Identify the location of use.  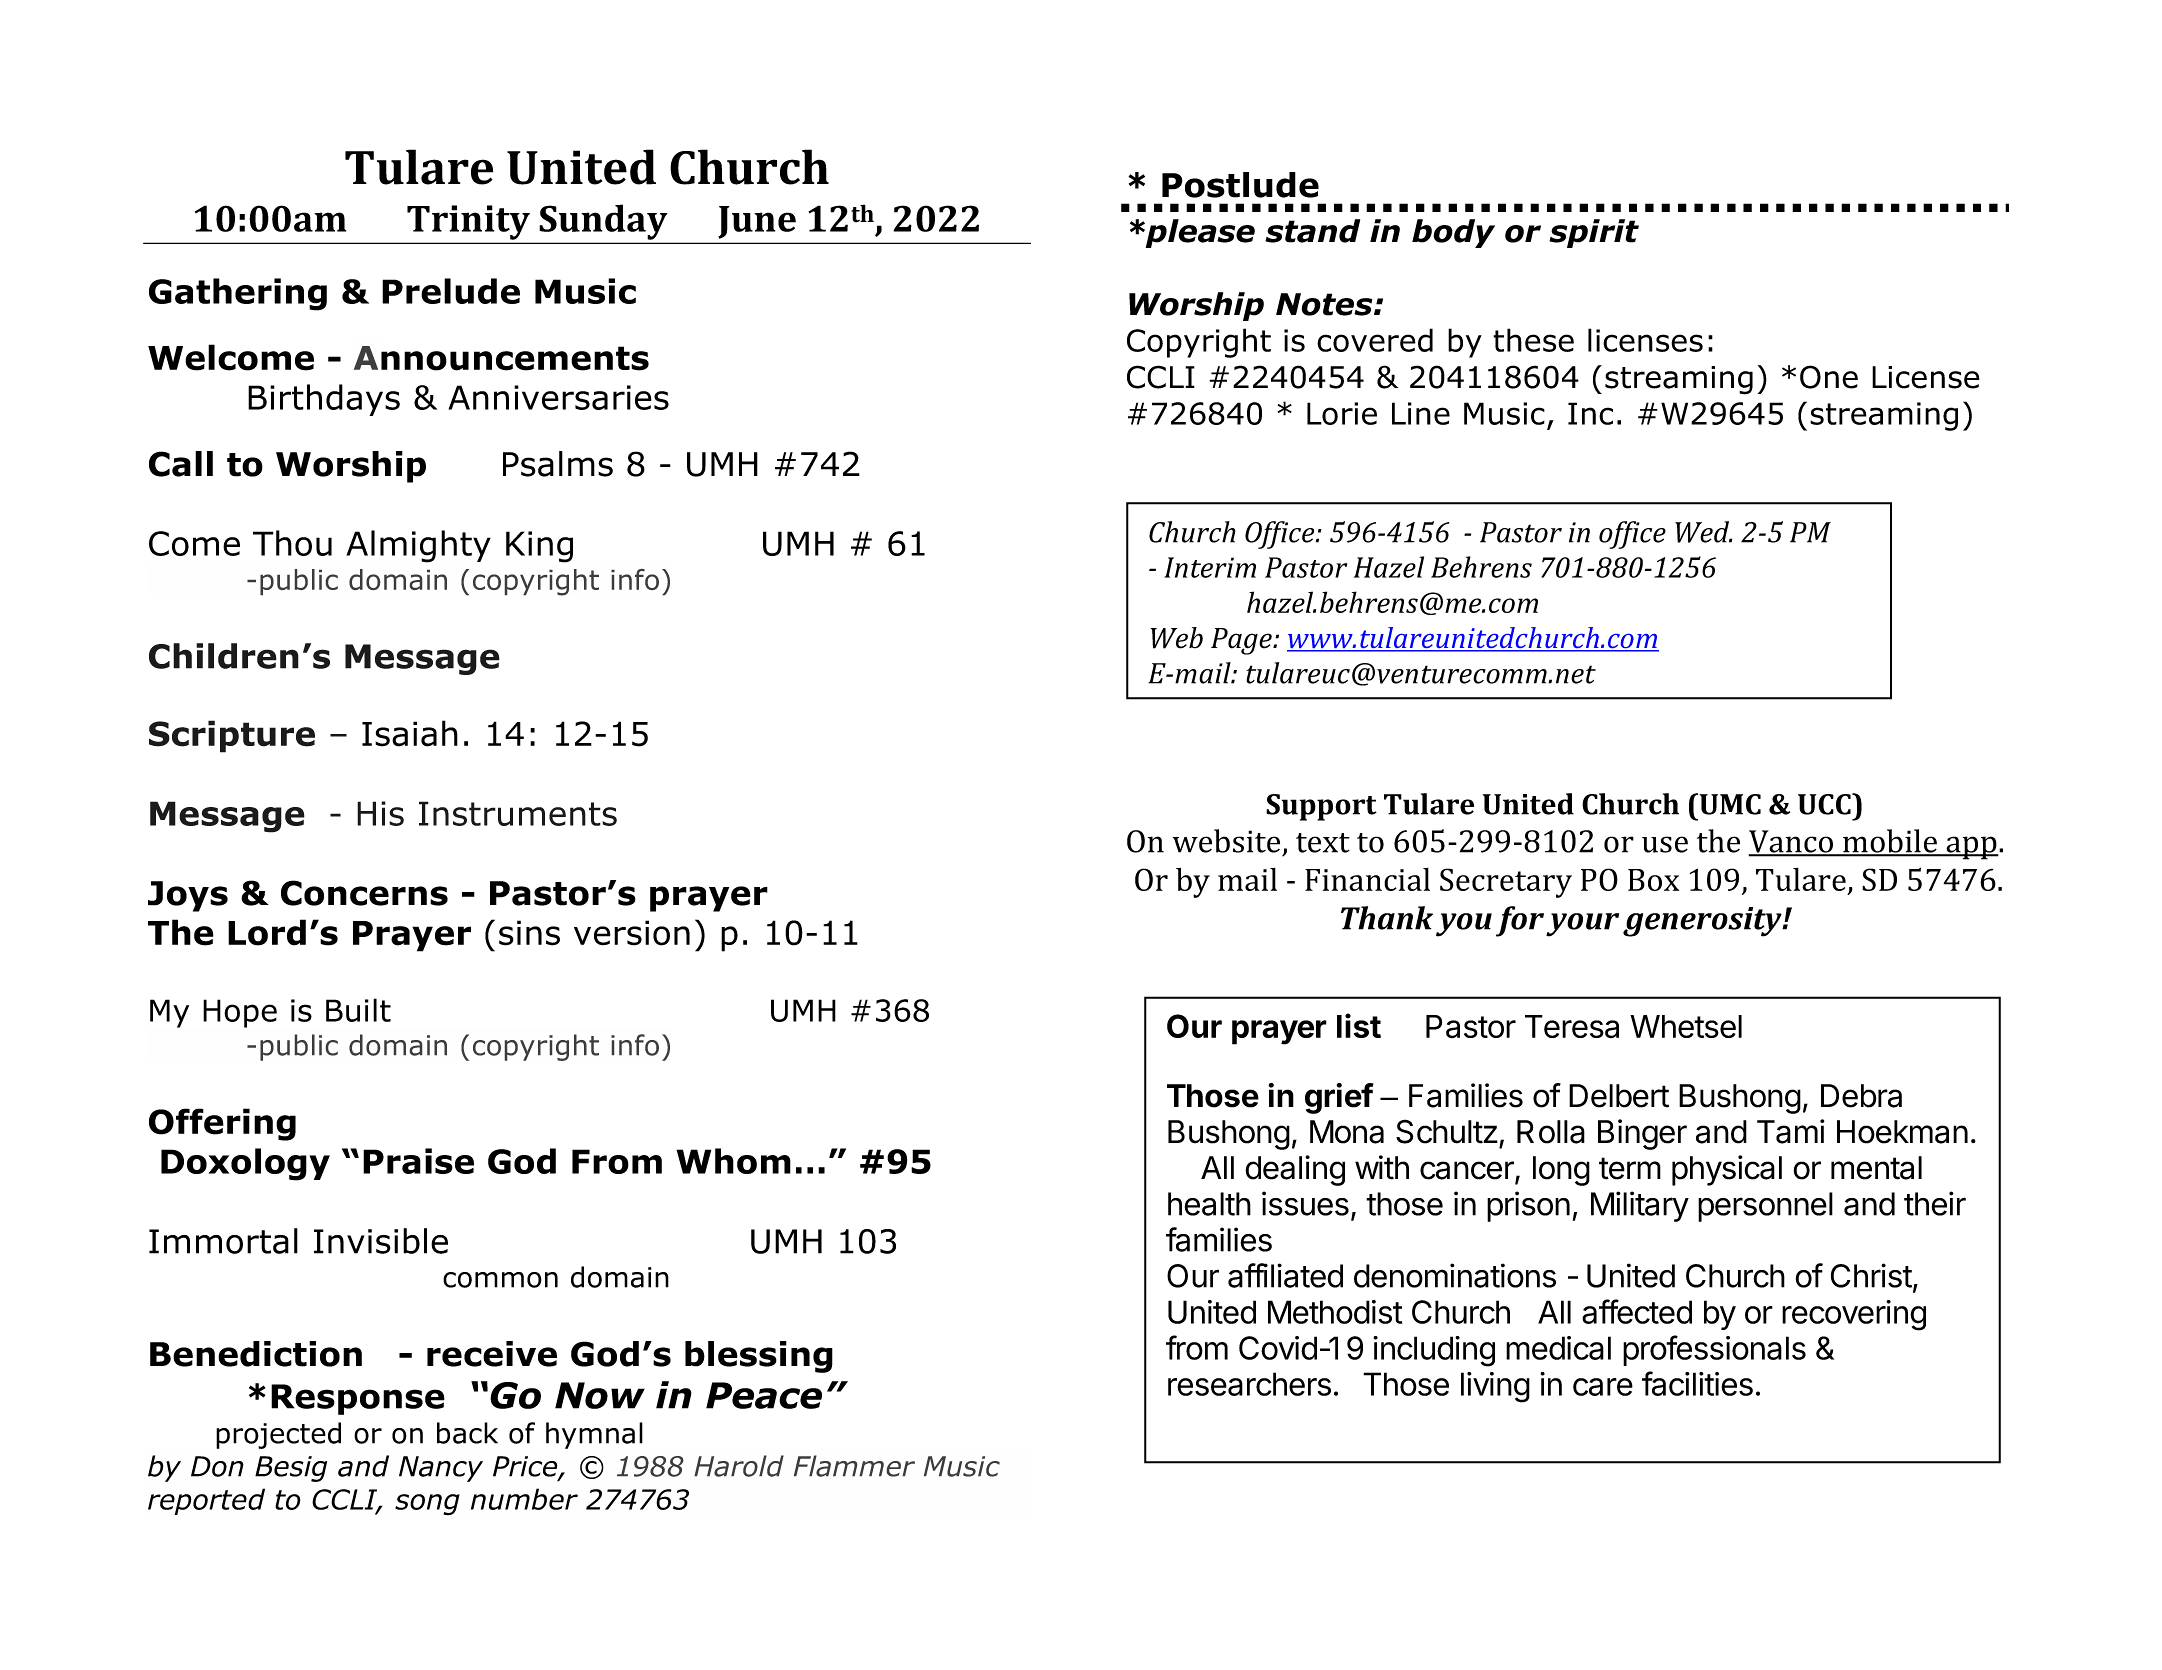
(1665, 844).
